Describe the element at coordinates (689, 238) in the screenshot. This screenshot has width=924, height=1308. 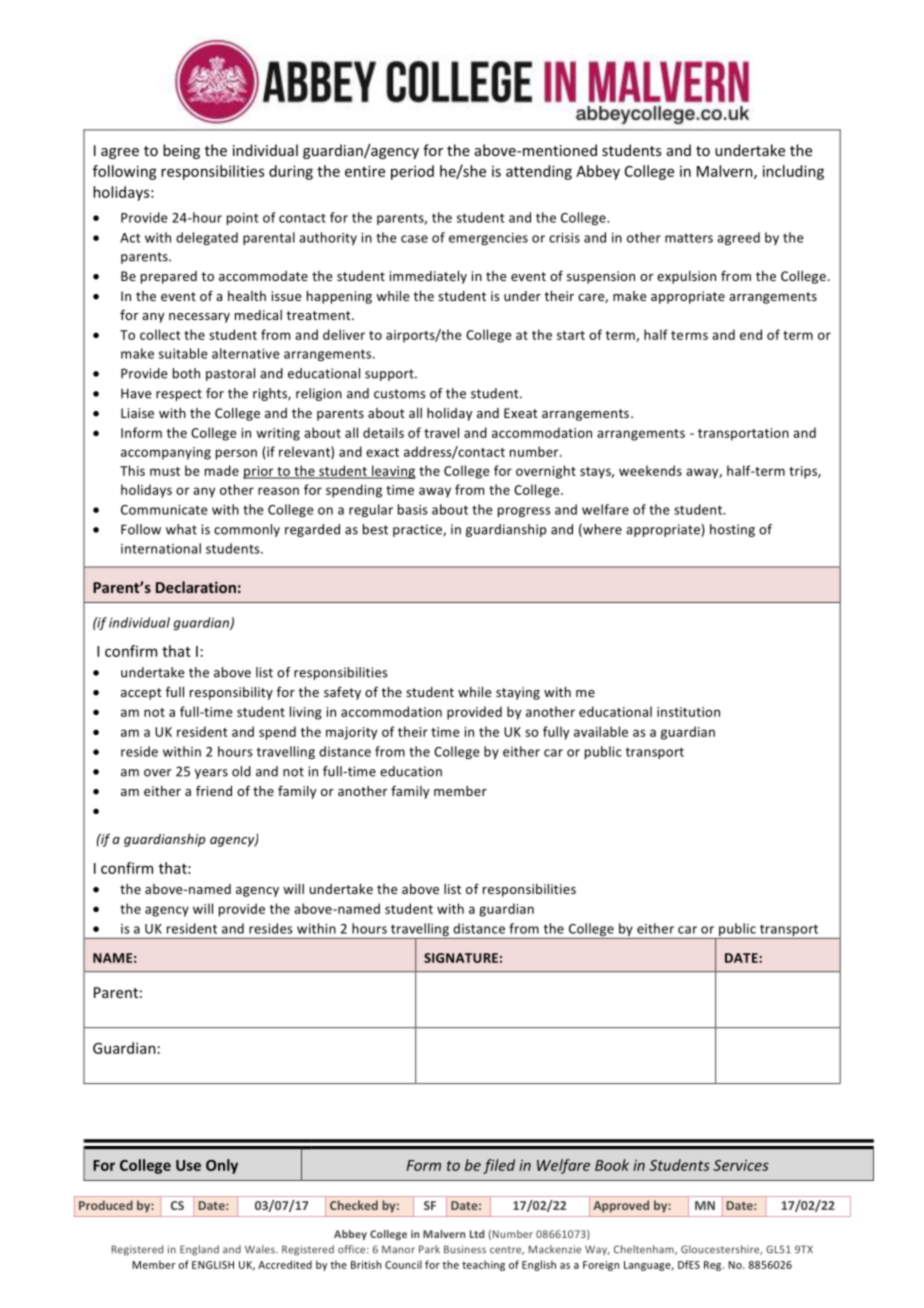
I see `matters` at that location.
